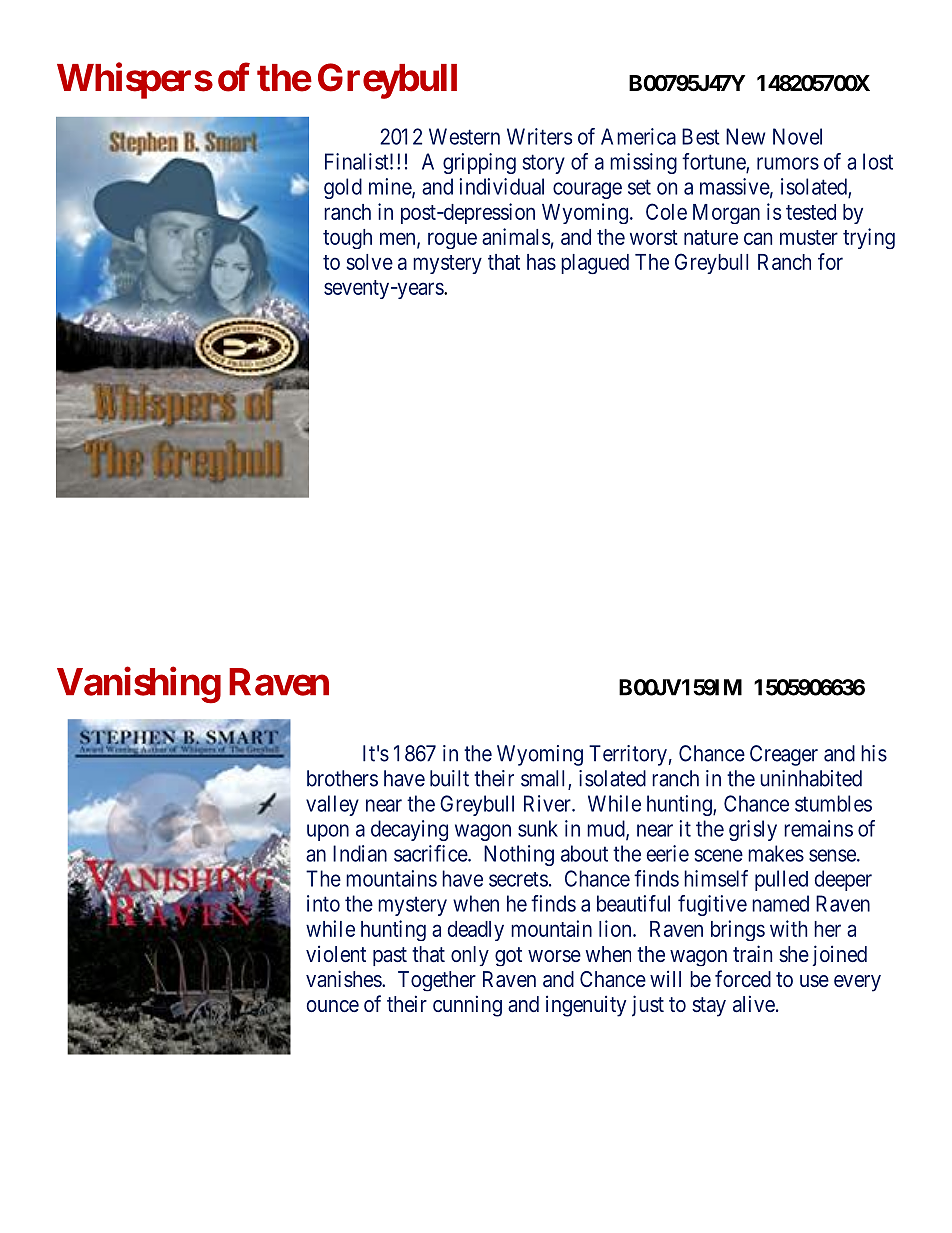  What do you see at coordinates (587, 190) in the screenshot?
I see `courage` at bounding box center [587, 190].
